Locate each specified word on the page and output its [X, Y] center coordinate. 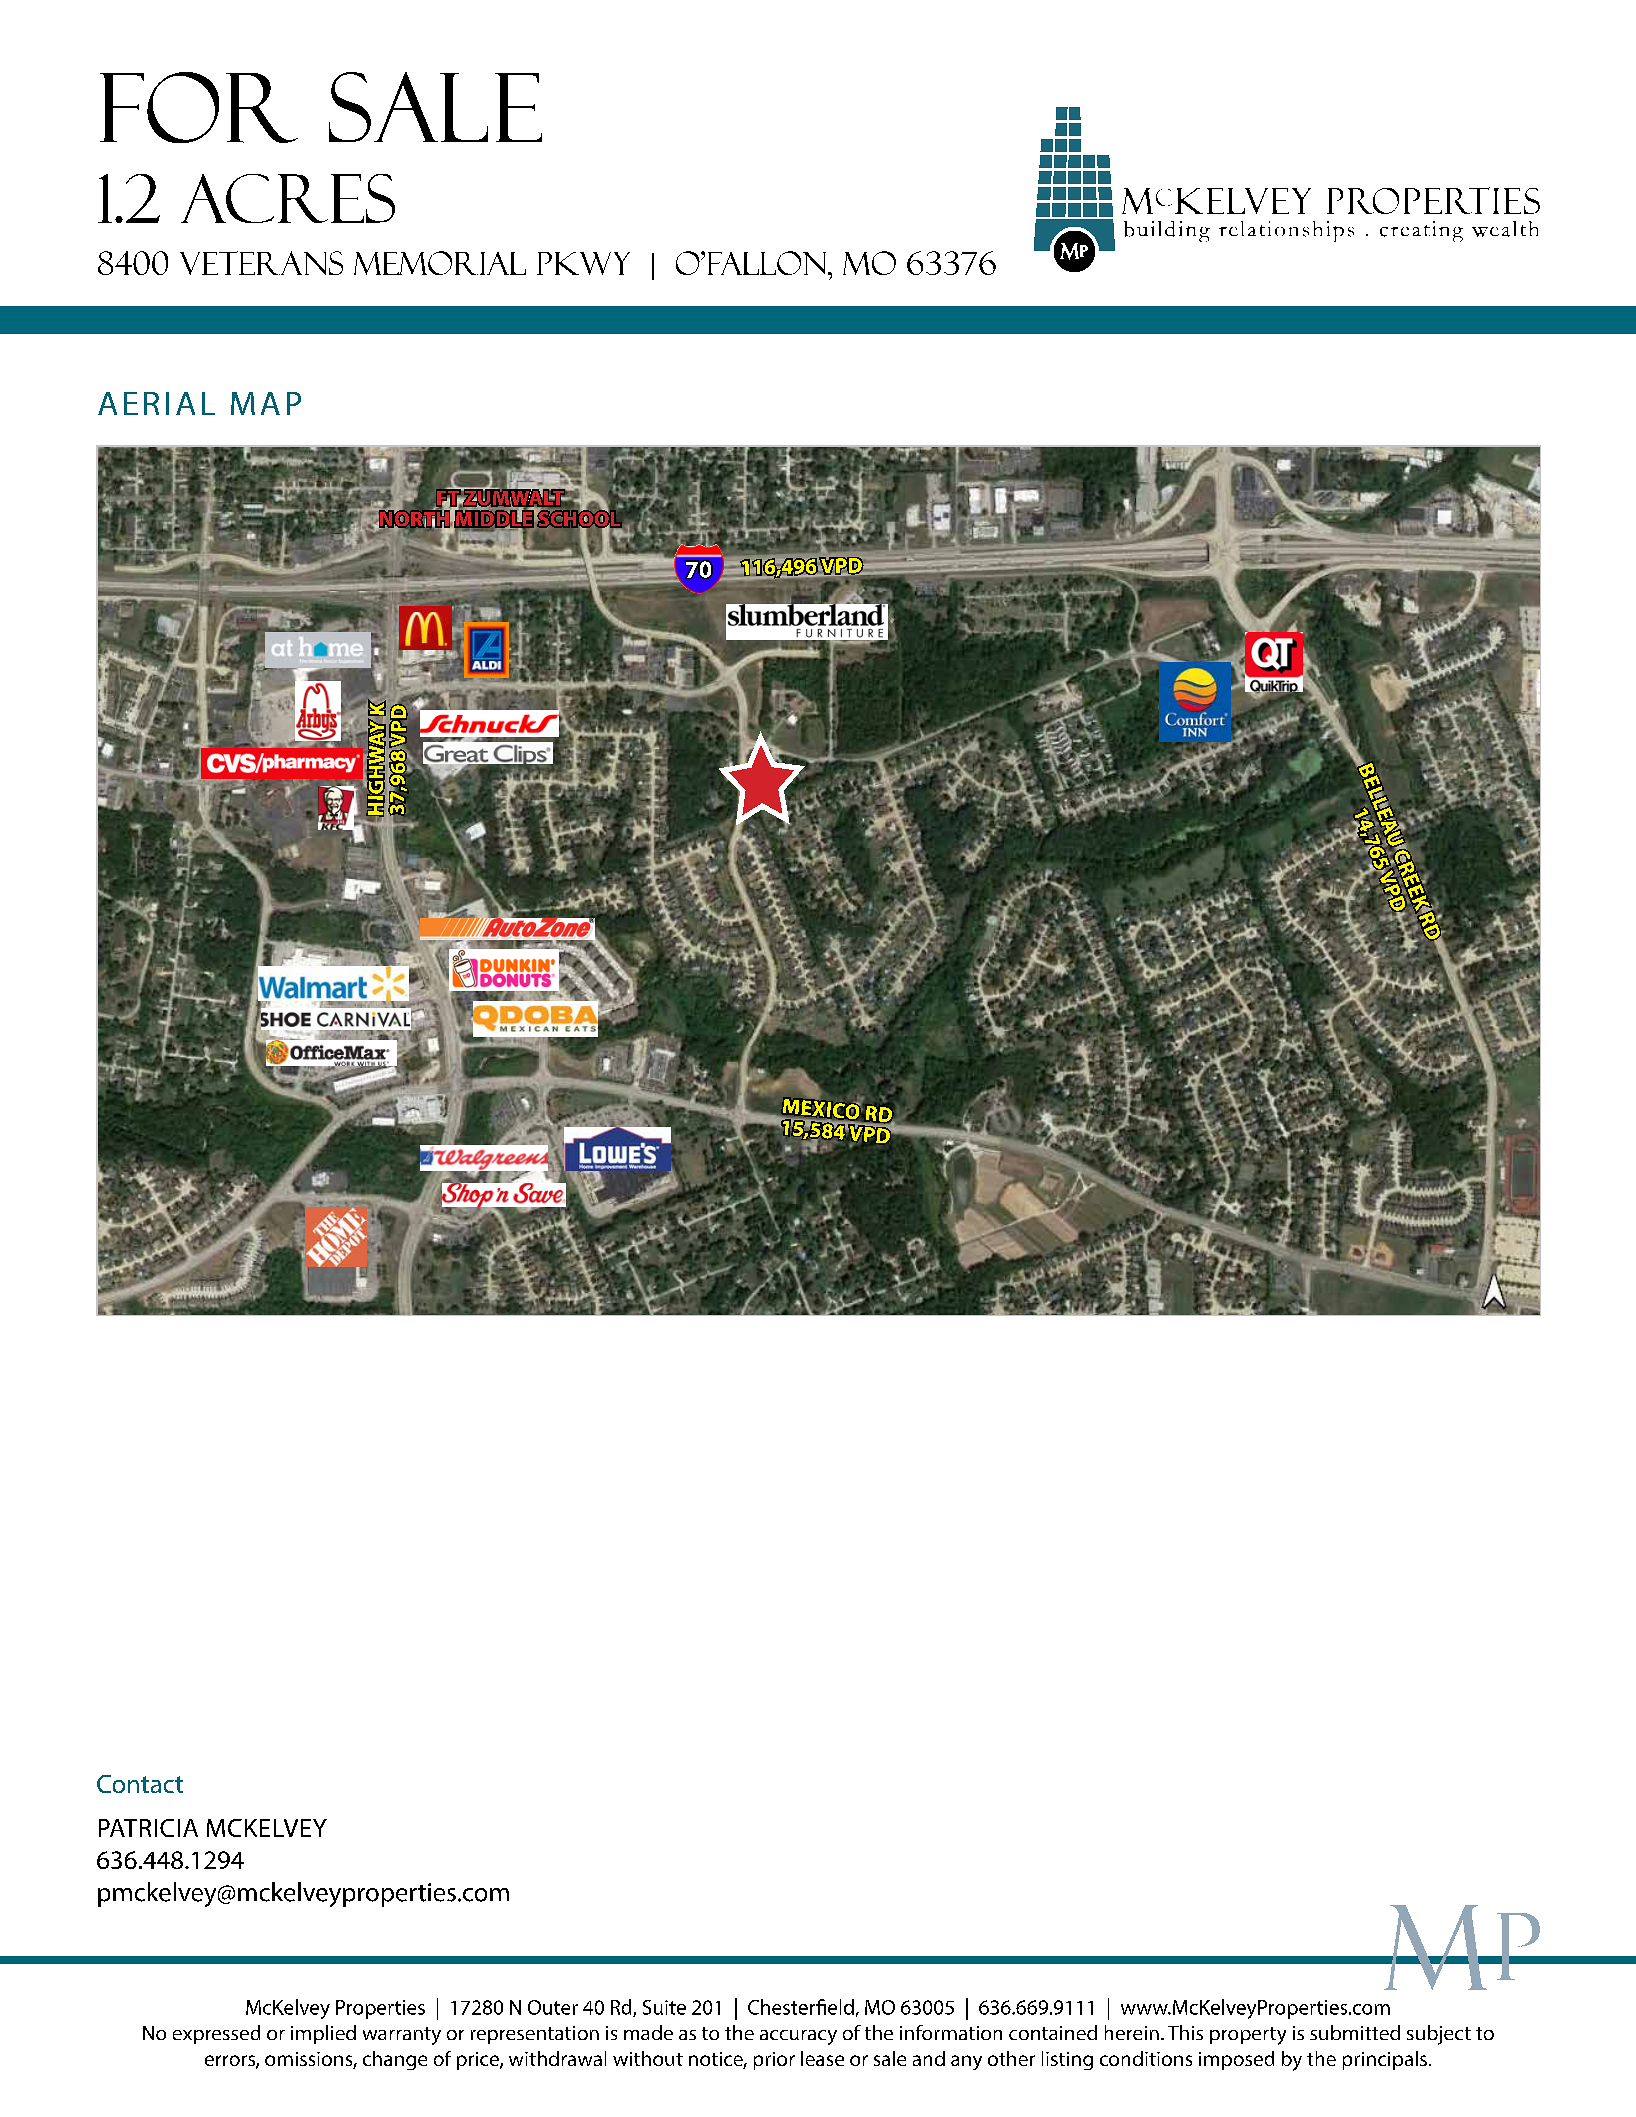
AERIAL [156, 403]
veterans [261, 263]
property [1248, 2036]
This [1185, 2032]
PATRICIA [148, 1828]
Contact [140, 1784]
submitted [1355, 2032]
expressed [216, 2034]
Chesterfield [801, 2007]
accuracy [798, 2037]
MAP [266, 403]
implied [323, 2034]
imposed [1236, 2060]
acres [288, 198]
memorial [440, 263]
